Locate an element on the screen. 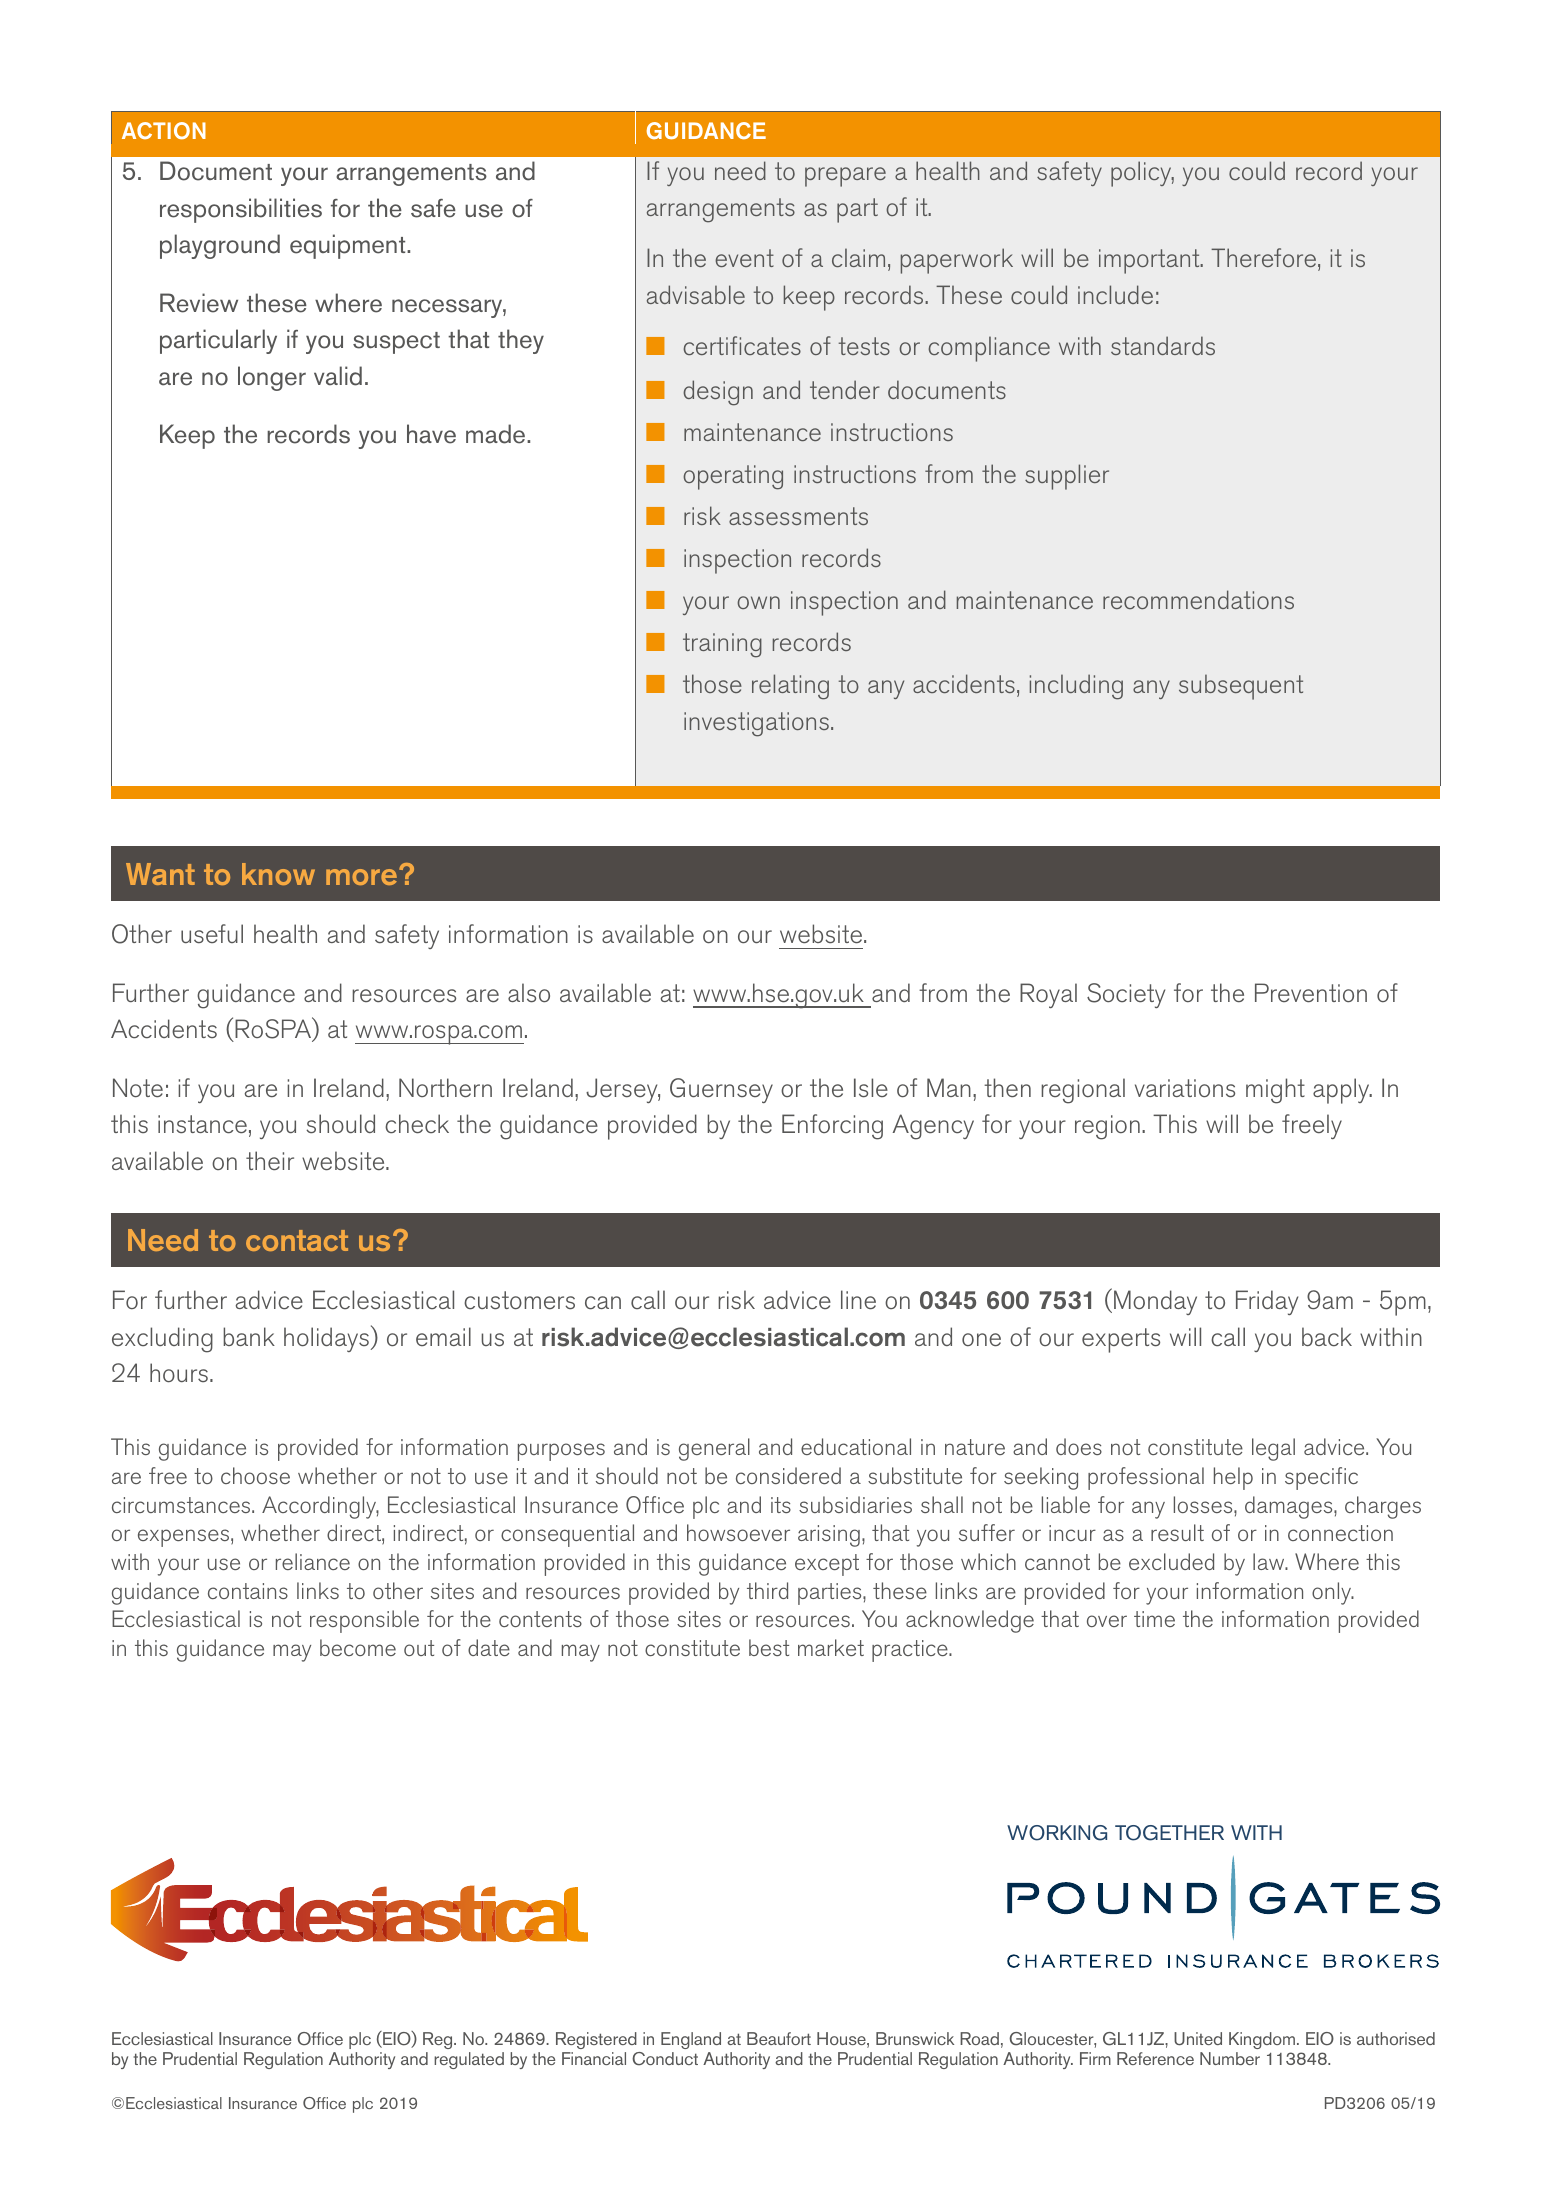  subsequent is located at coordinates (1241, 687).
